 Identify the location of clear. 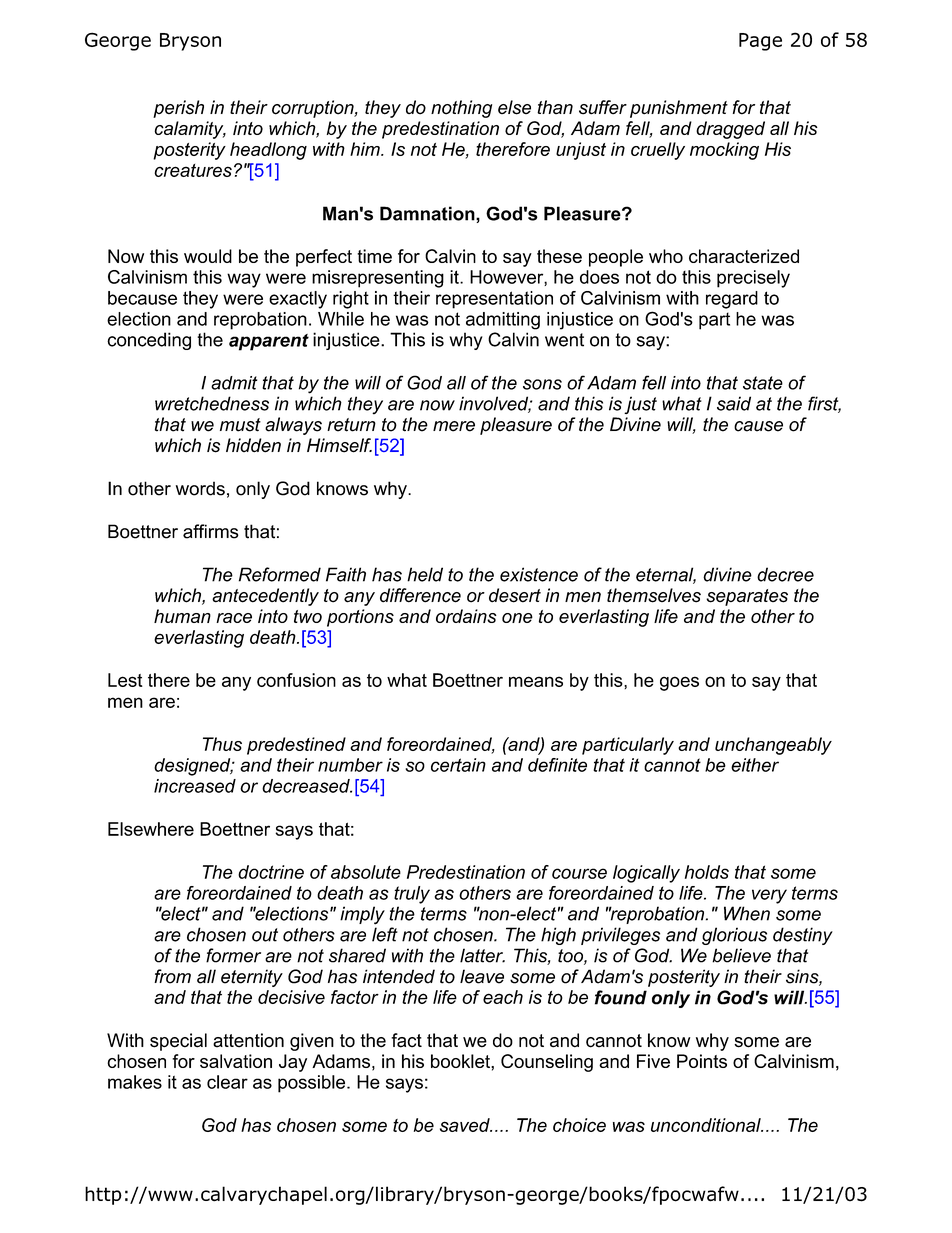
(227, 1082).
